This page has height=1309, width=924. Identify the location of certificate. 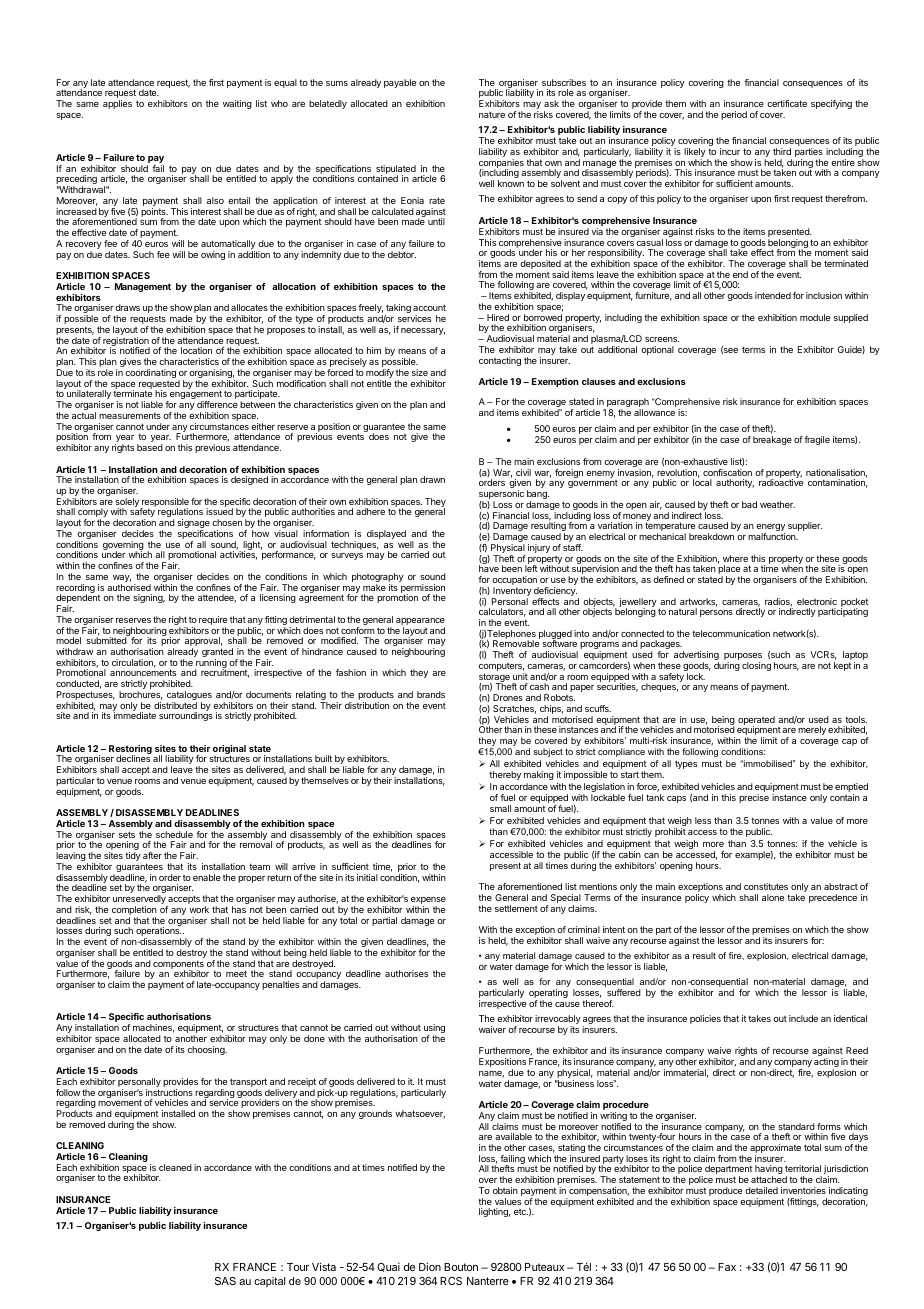
(787, 103).
